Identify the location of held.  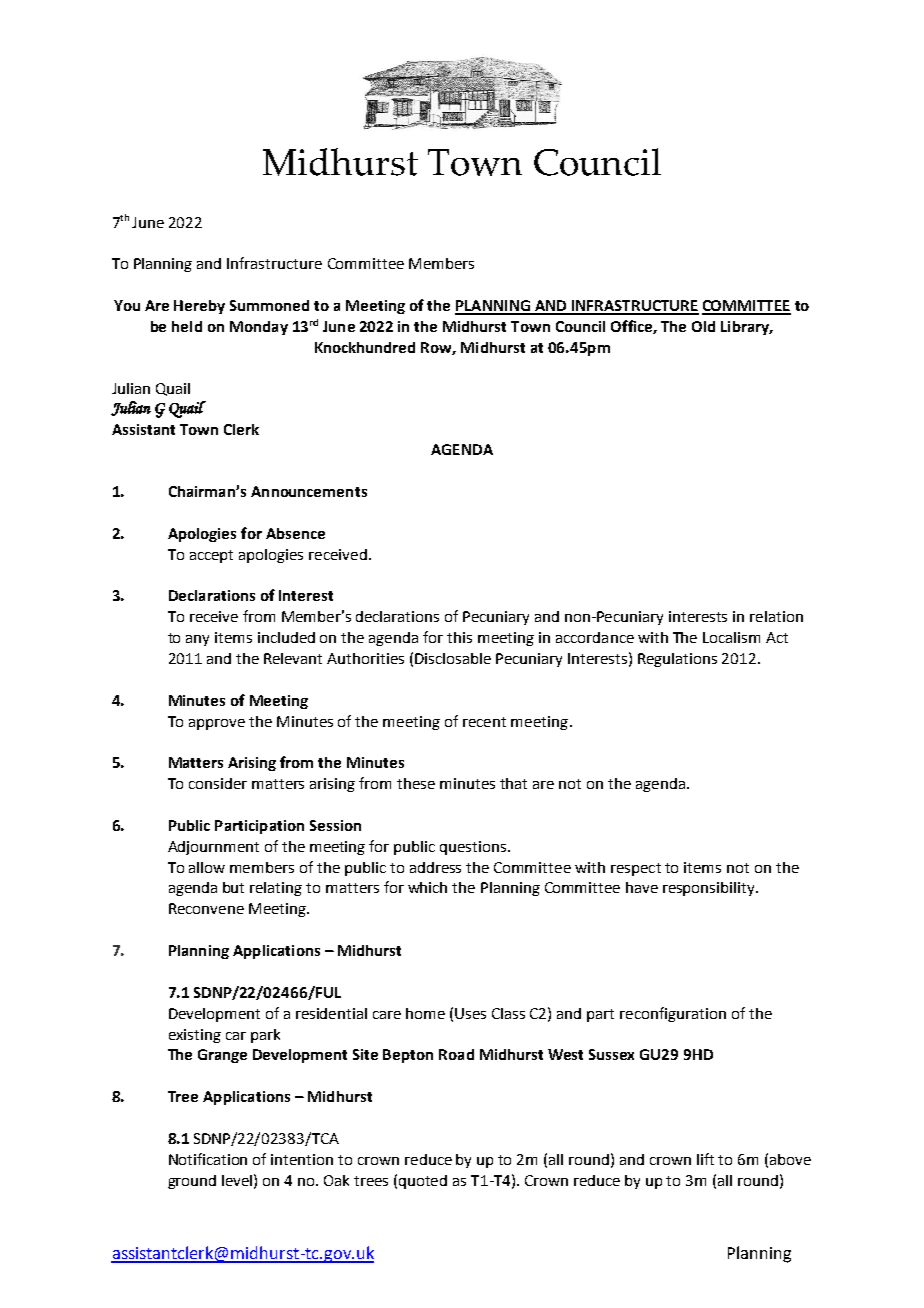
(187, 326).
